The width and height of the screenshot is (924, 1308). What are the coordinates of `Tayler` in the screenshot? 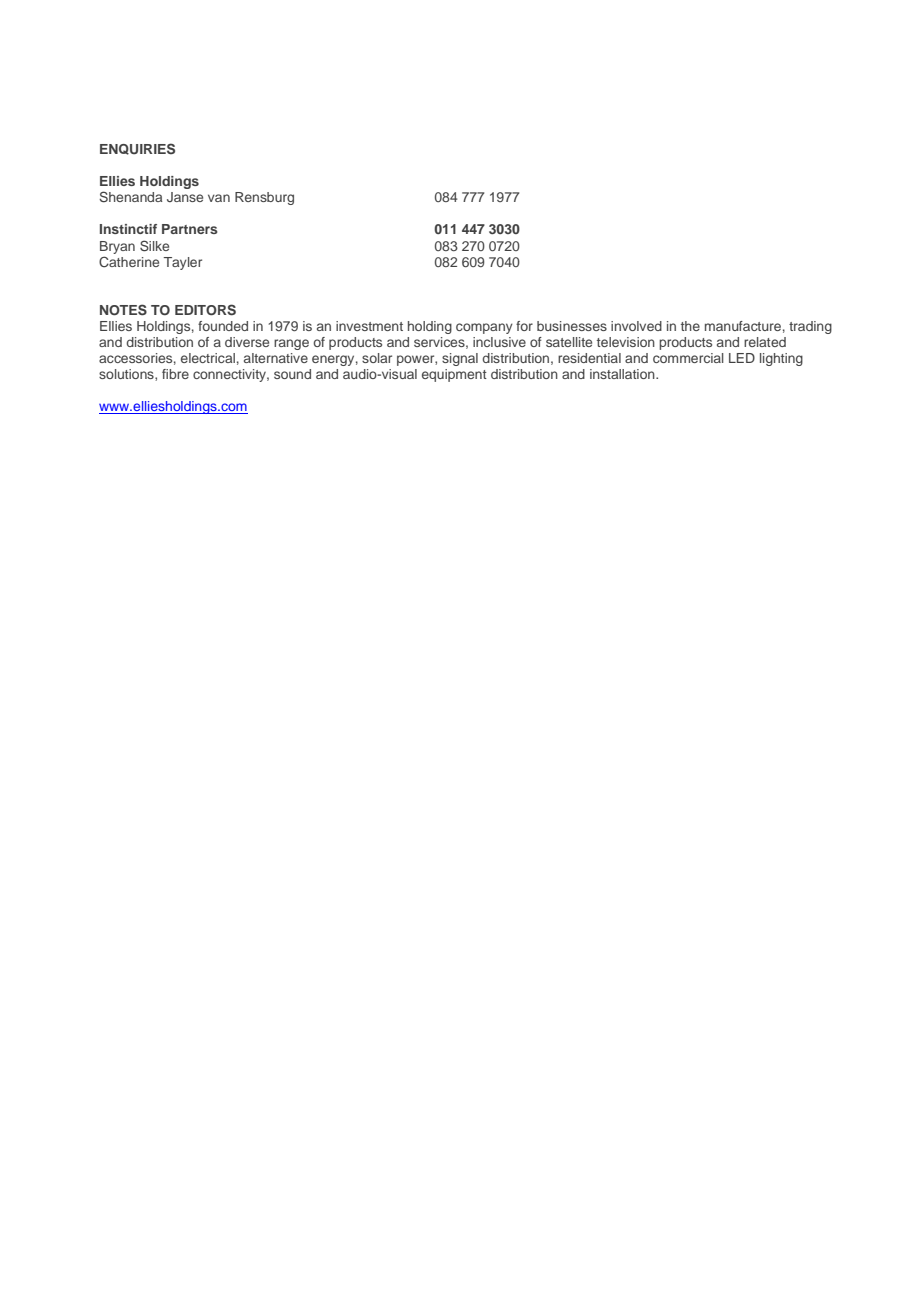 It's located at (183, 263).
